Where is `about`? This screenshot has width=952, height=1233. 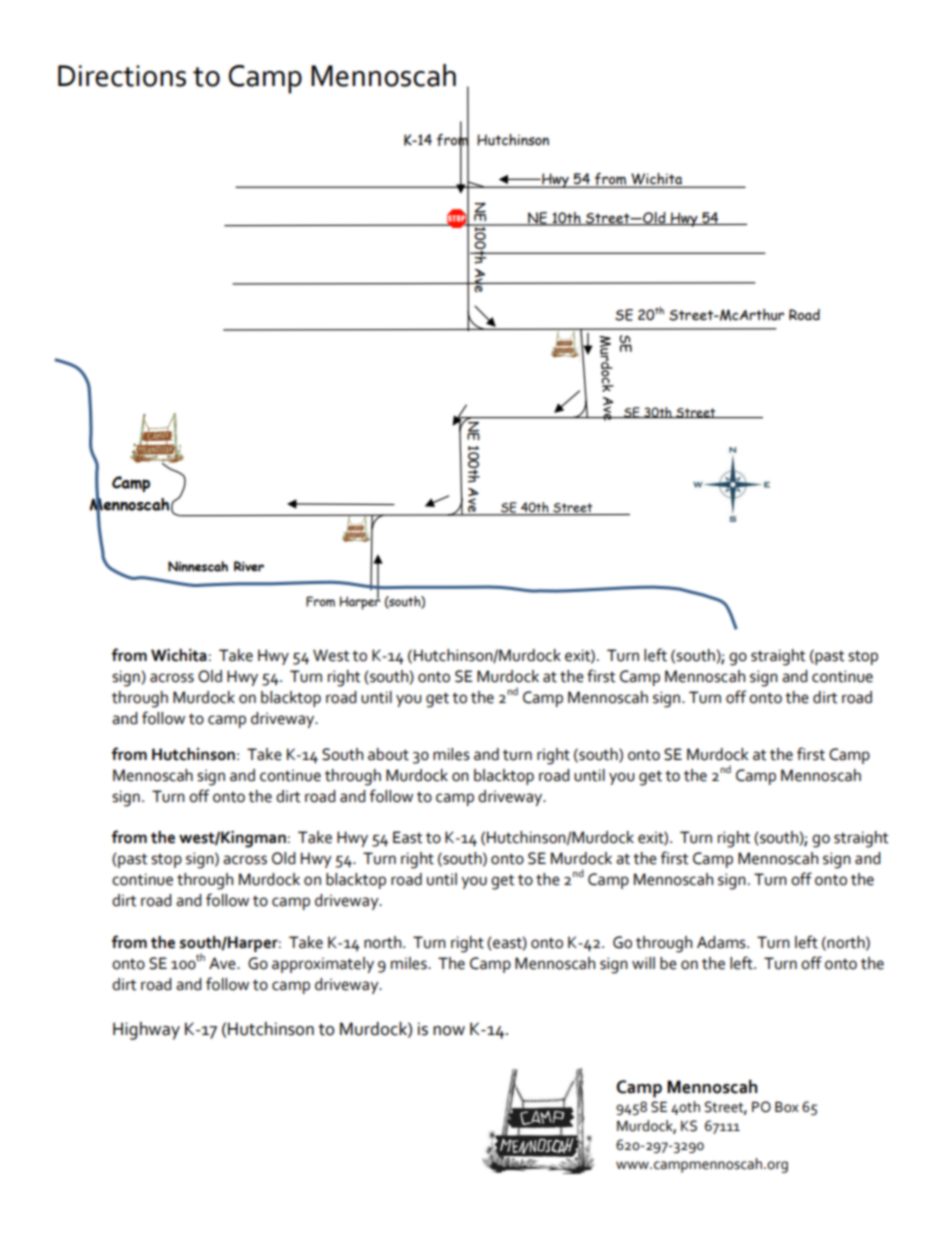 about is located at coordinates (388, 754).
